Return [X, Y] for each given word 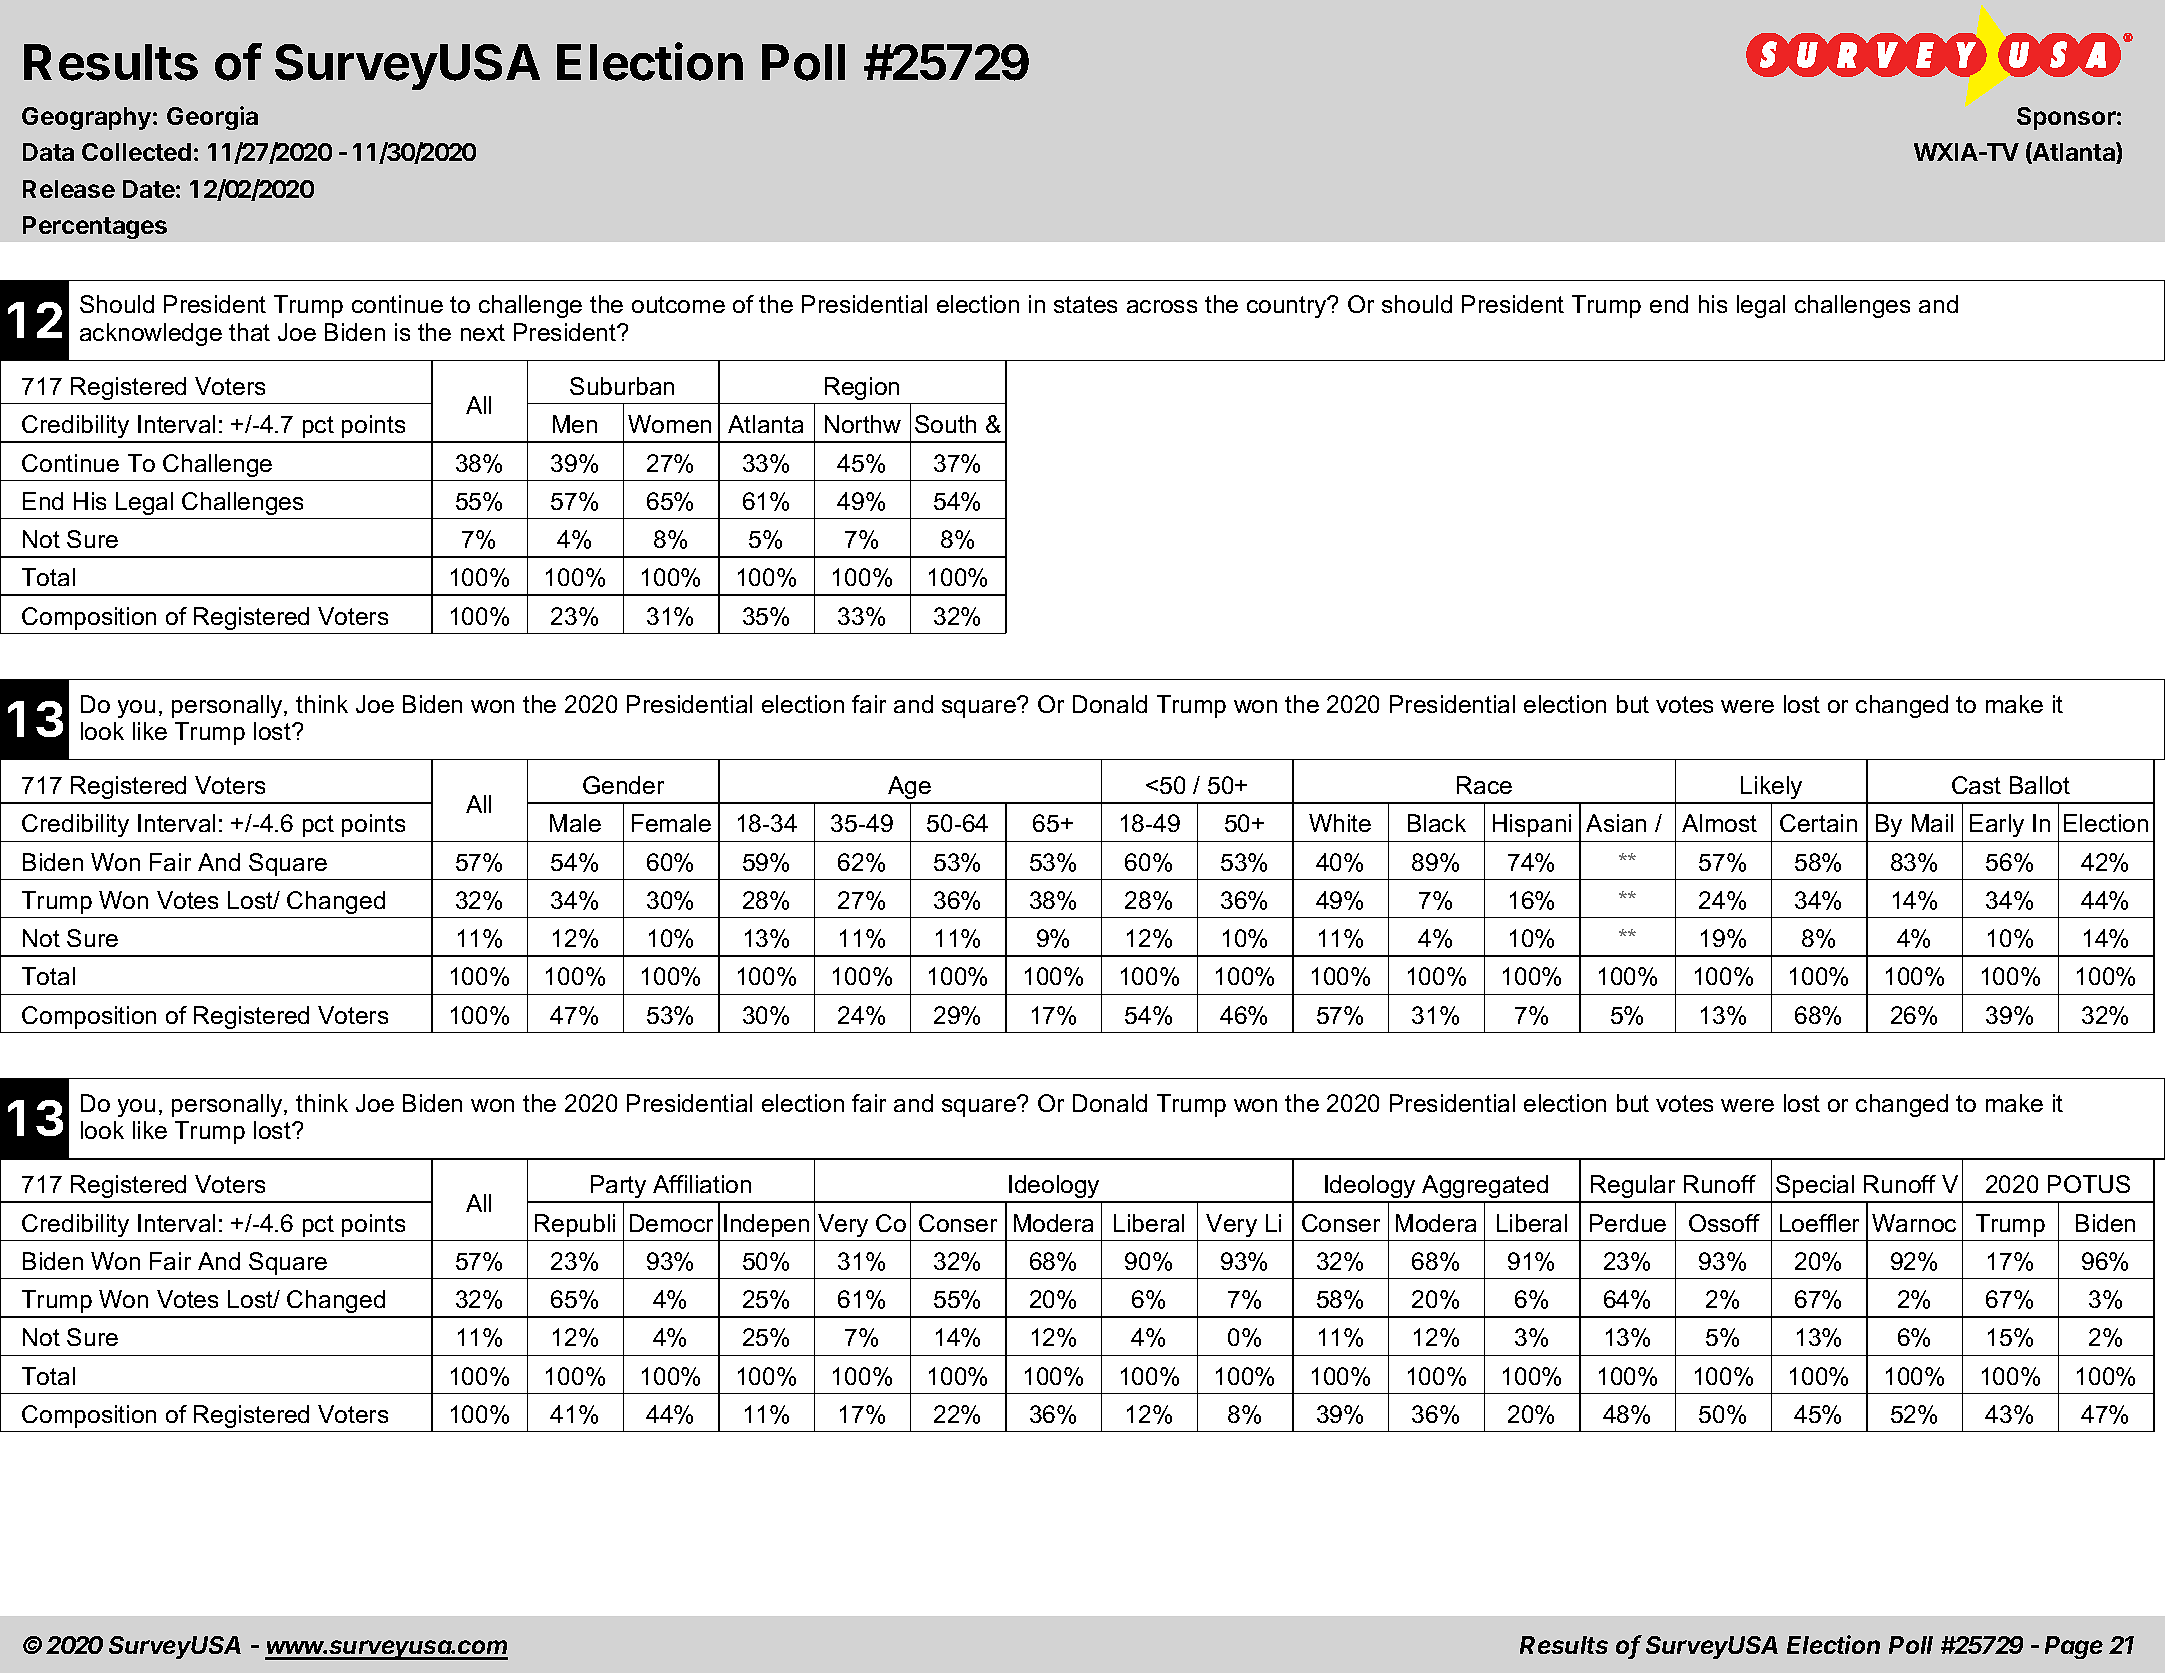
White [1340, 823]
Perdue [1628, 1223]
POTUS [2089, 1184]
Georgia [212, 118]
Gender [623, 785]
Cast [1976, 785]
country [1288, 307]
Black [1437, 823]
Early [1997, 825]
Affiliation [702, 1184]
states [1085, 304]
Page [2074, 1647]
